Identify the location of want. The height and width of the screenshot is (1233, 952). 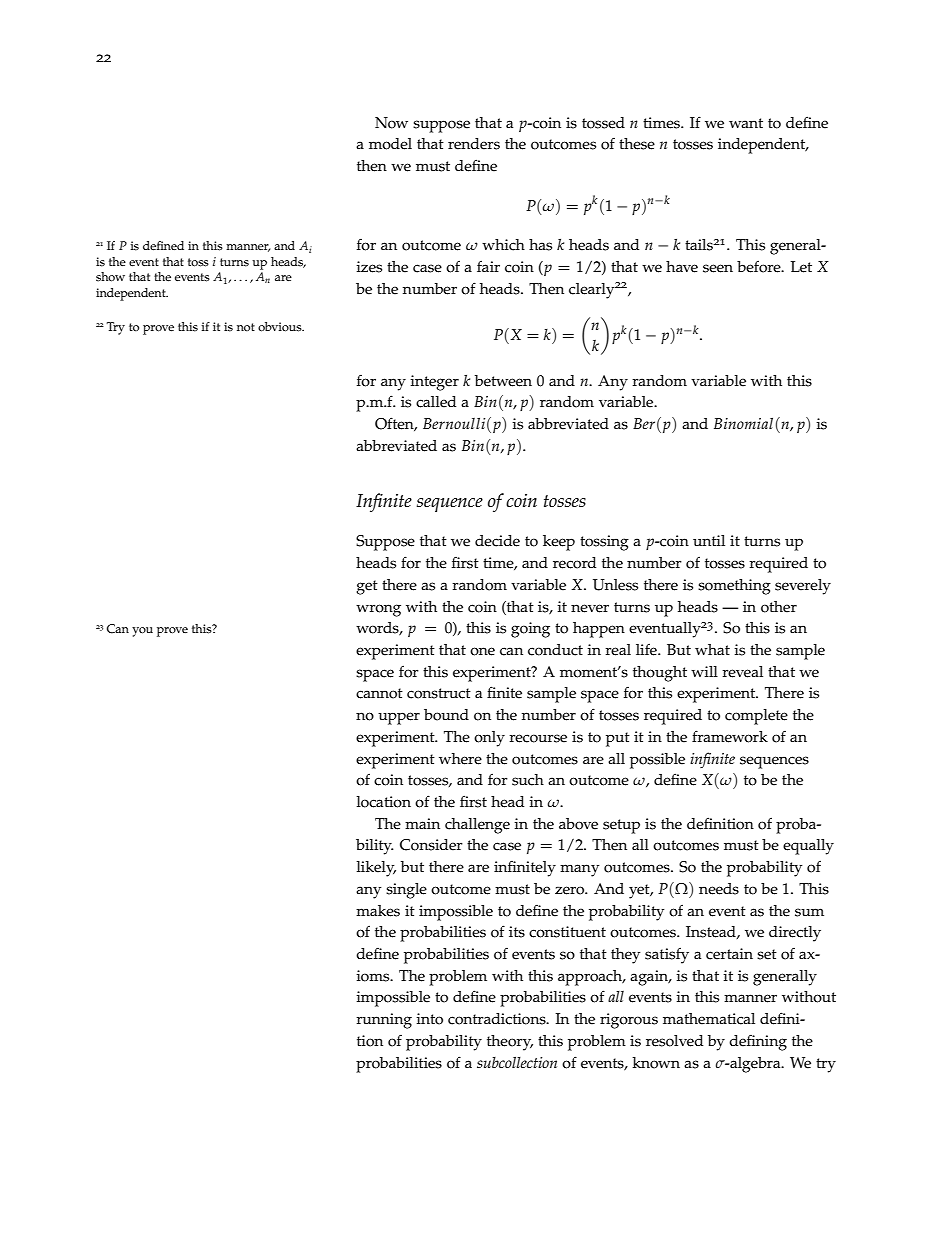
(746, 123).
